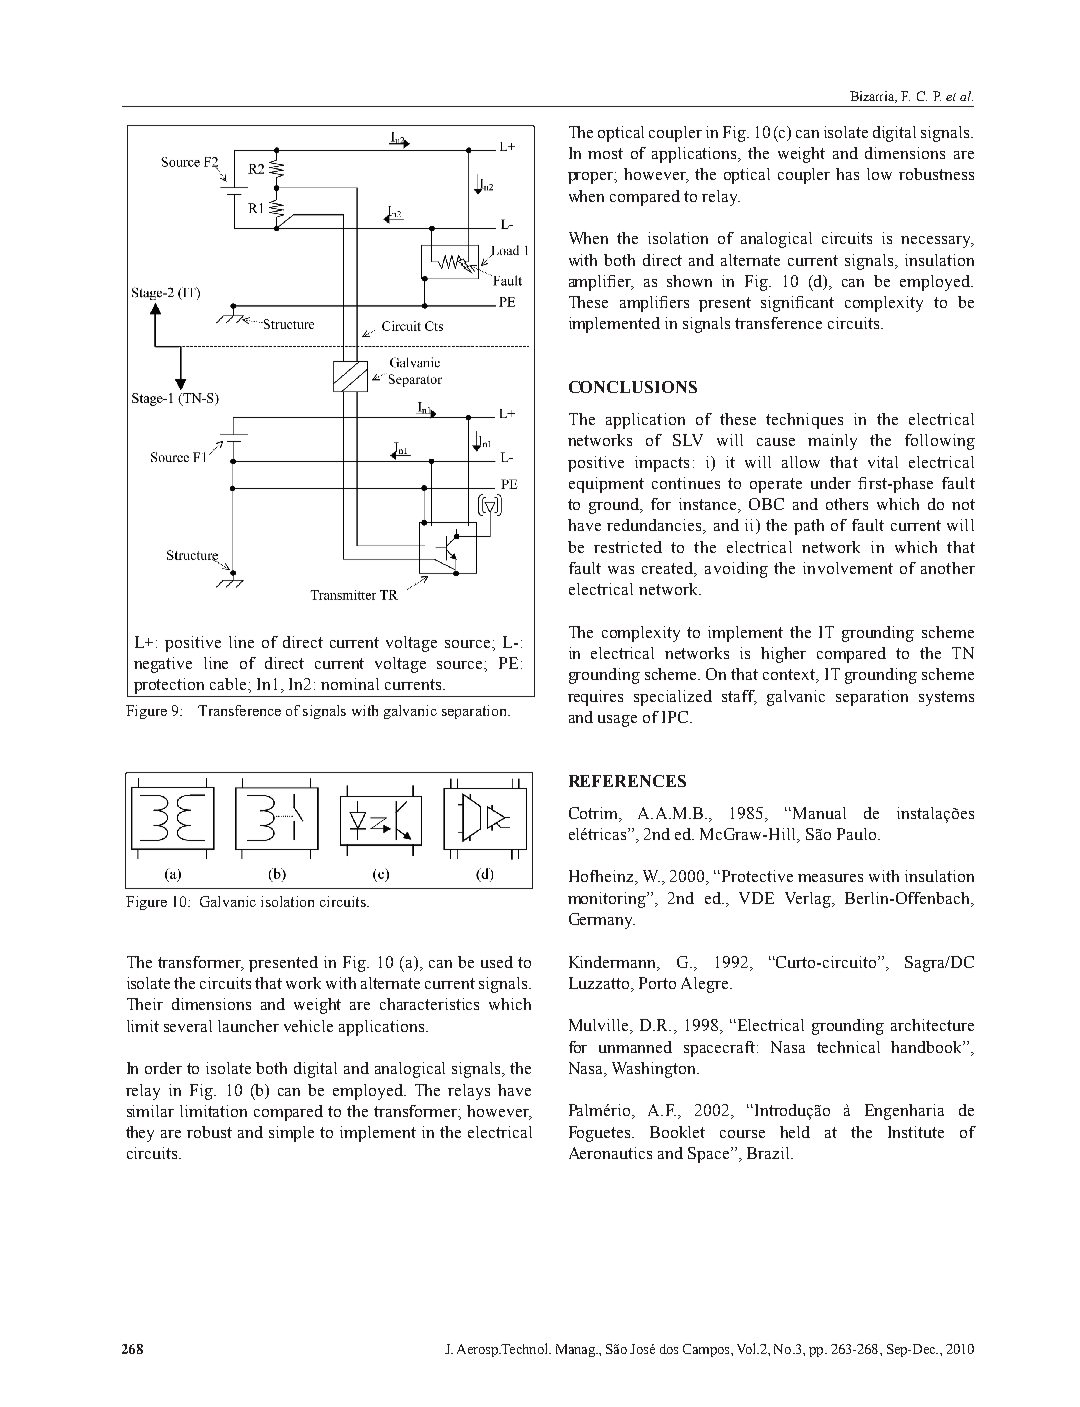  Describe the element at coordinates (628, 547) in the image. I see `restricted` at that location.
